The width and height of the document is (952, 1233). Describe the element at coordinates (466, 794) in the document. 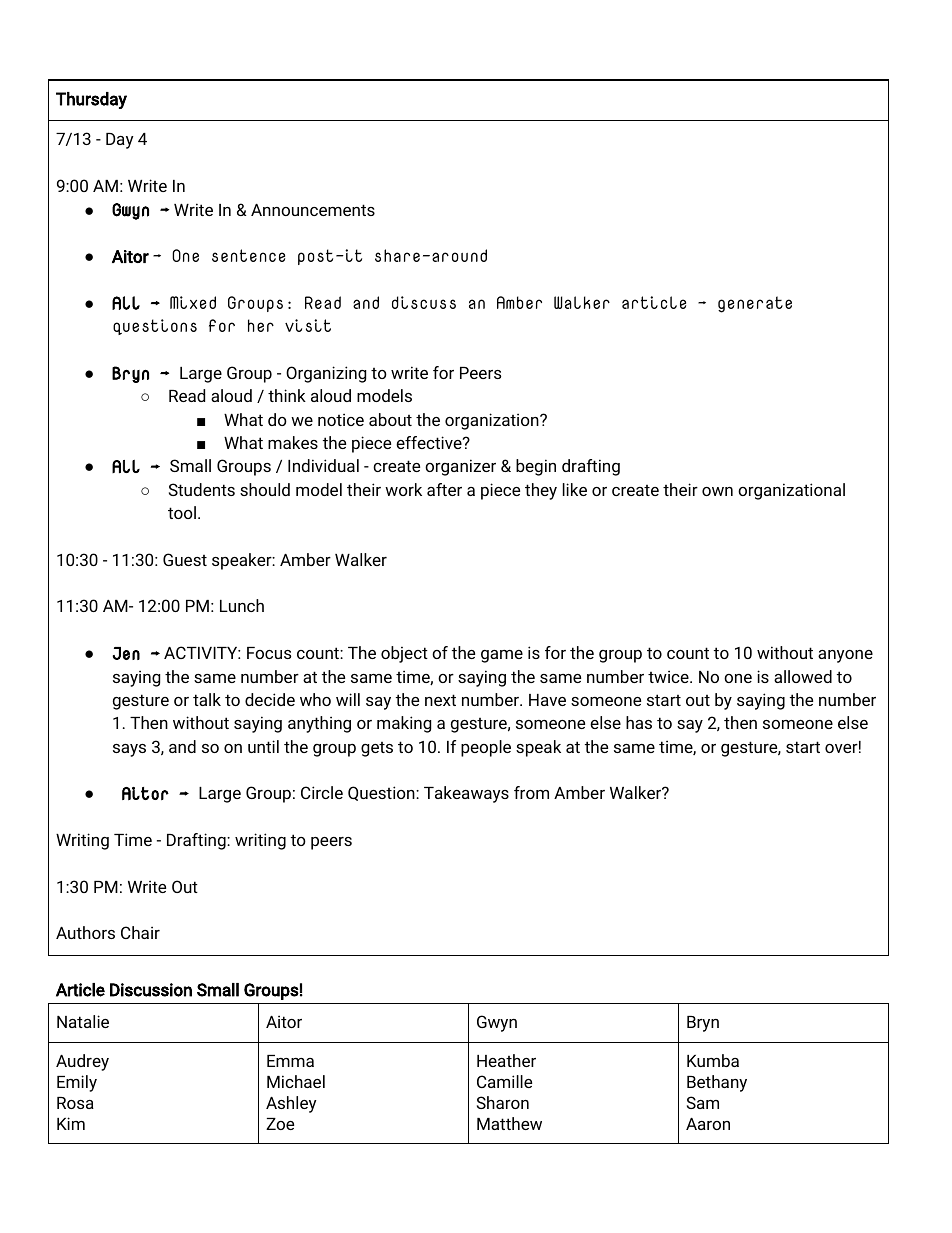

I see `Takeaways` at that location.
